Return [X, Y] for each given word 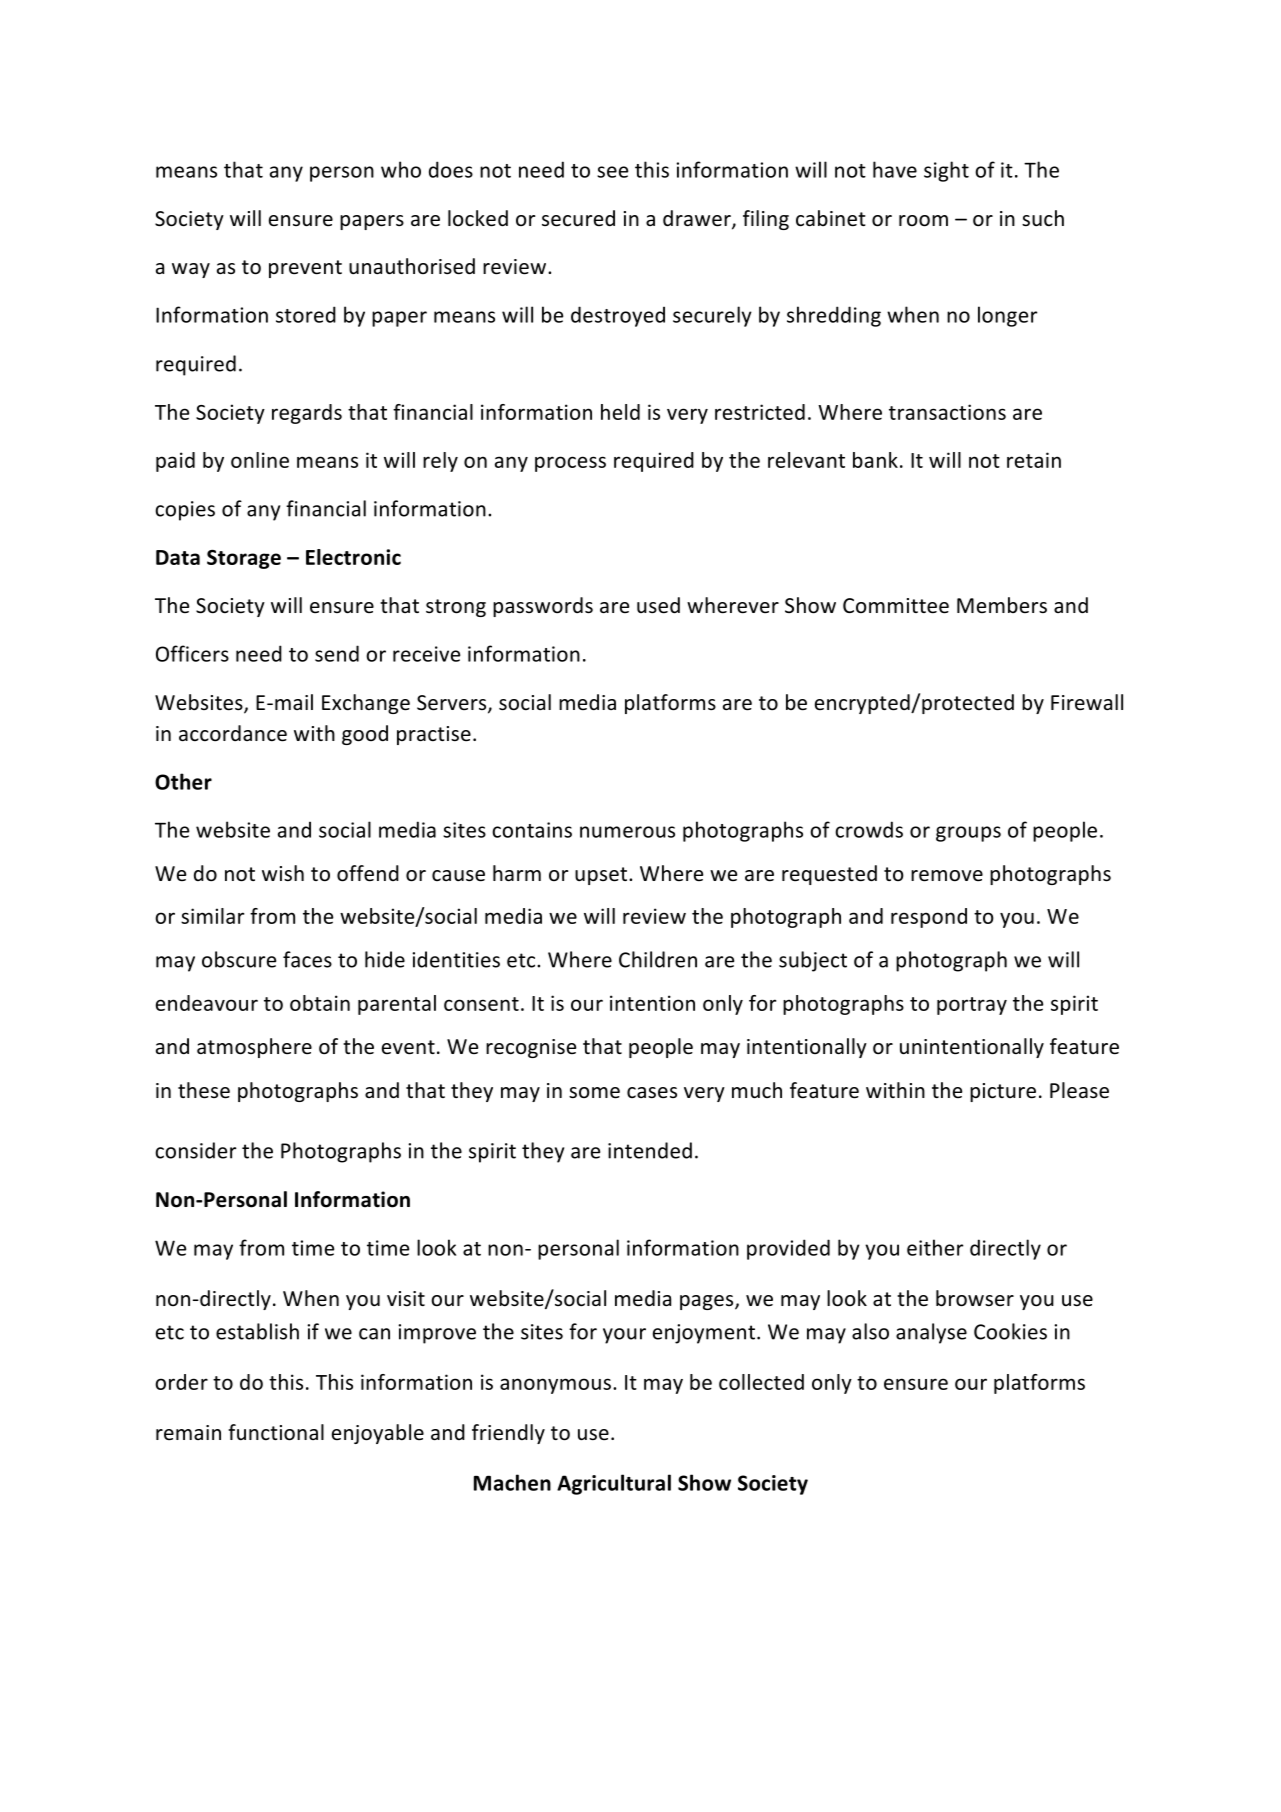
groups [968, 834]
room [923, 221]
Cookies [1010, 1331]
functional [276, 1432]
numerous [627, 832]
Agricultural [614, 1484]
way [191, 270]
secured [578, 218]
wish [283, 873]
